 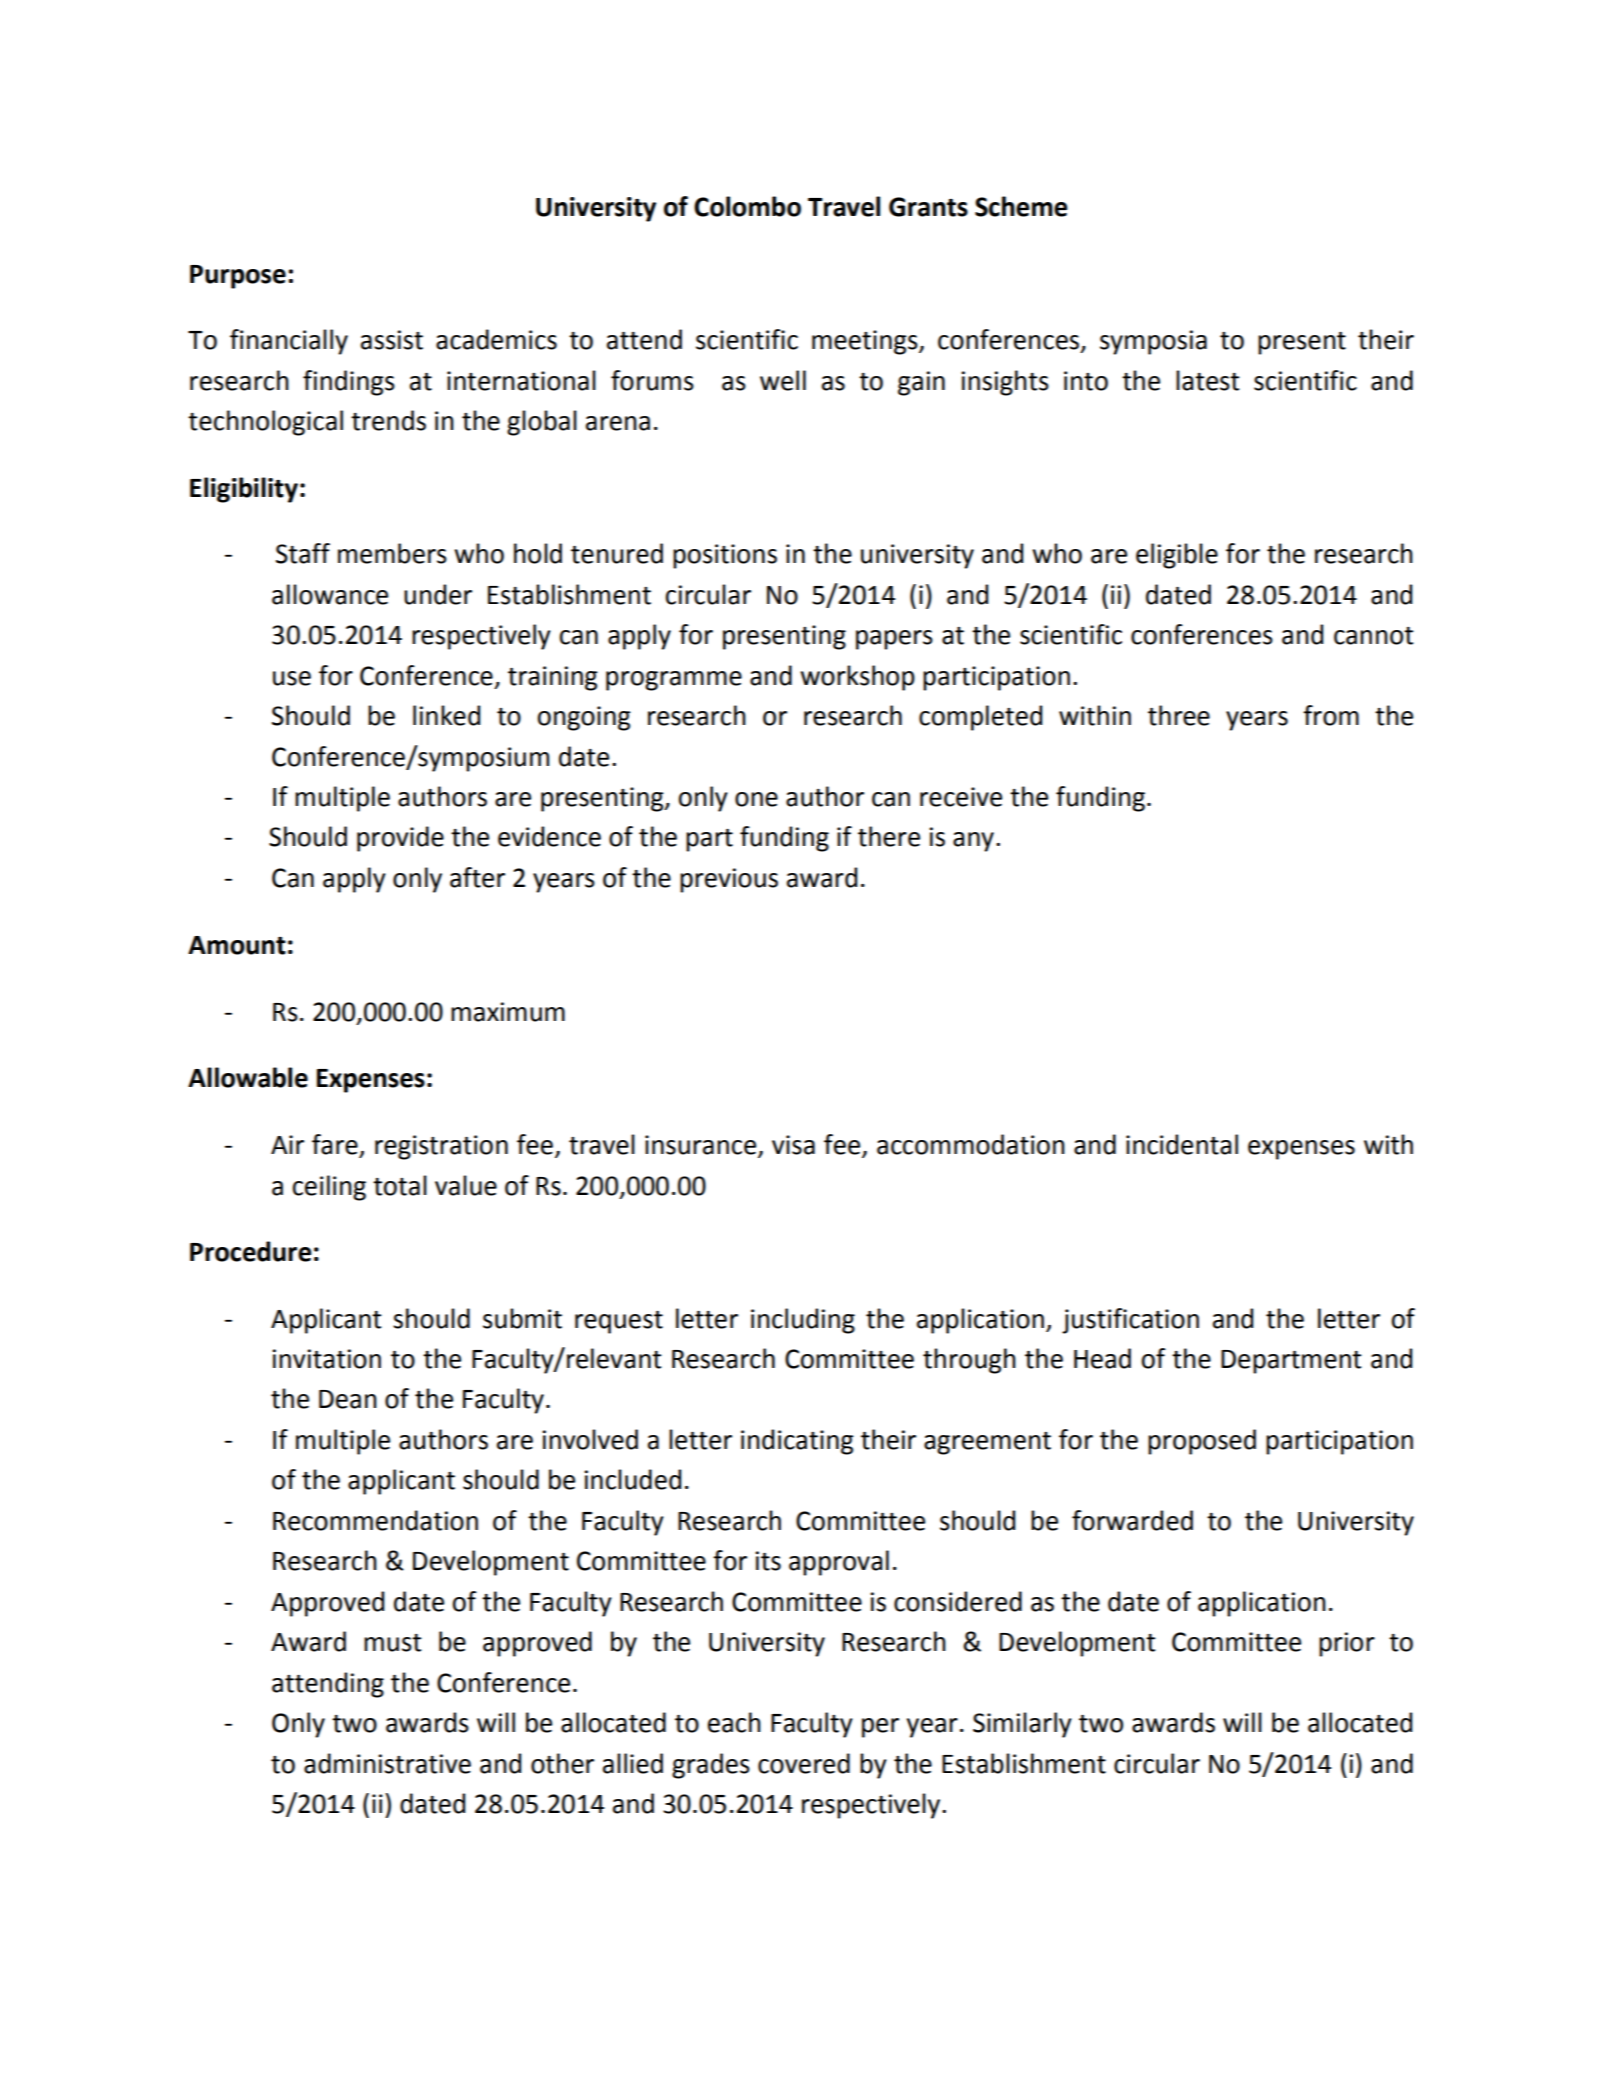 I want to click on positions, so click(x=725, y=556).
